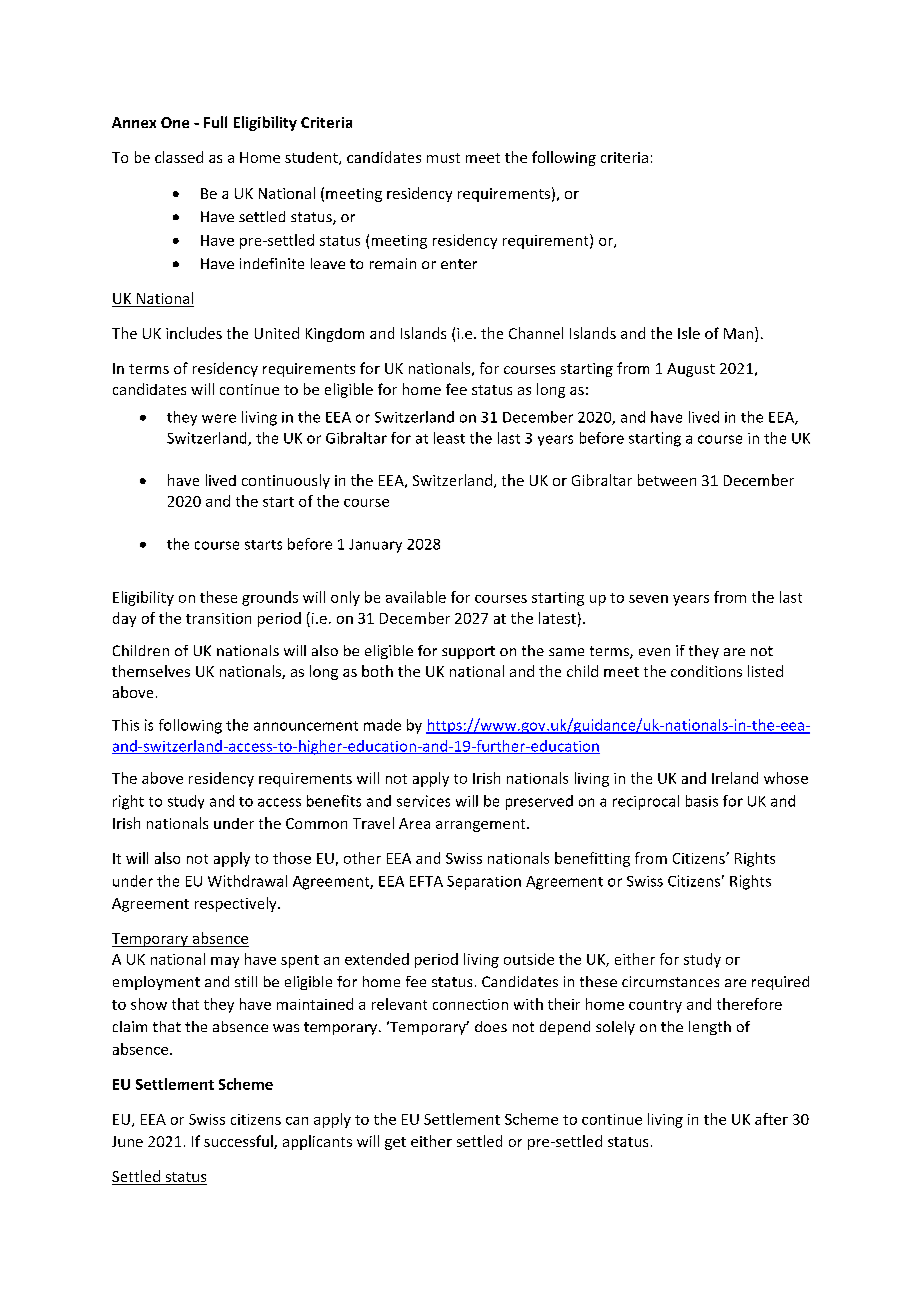  Describe the element at coordinates (219, 418) in the screenshot. I see `were` at that location.
